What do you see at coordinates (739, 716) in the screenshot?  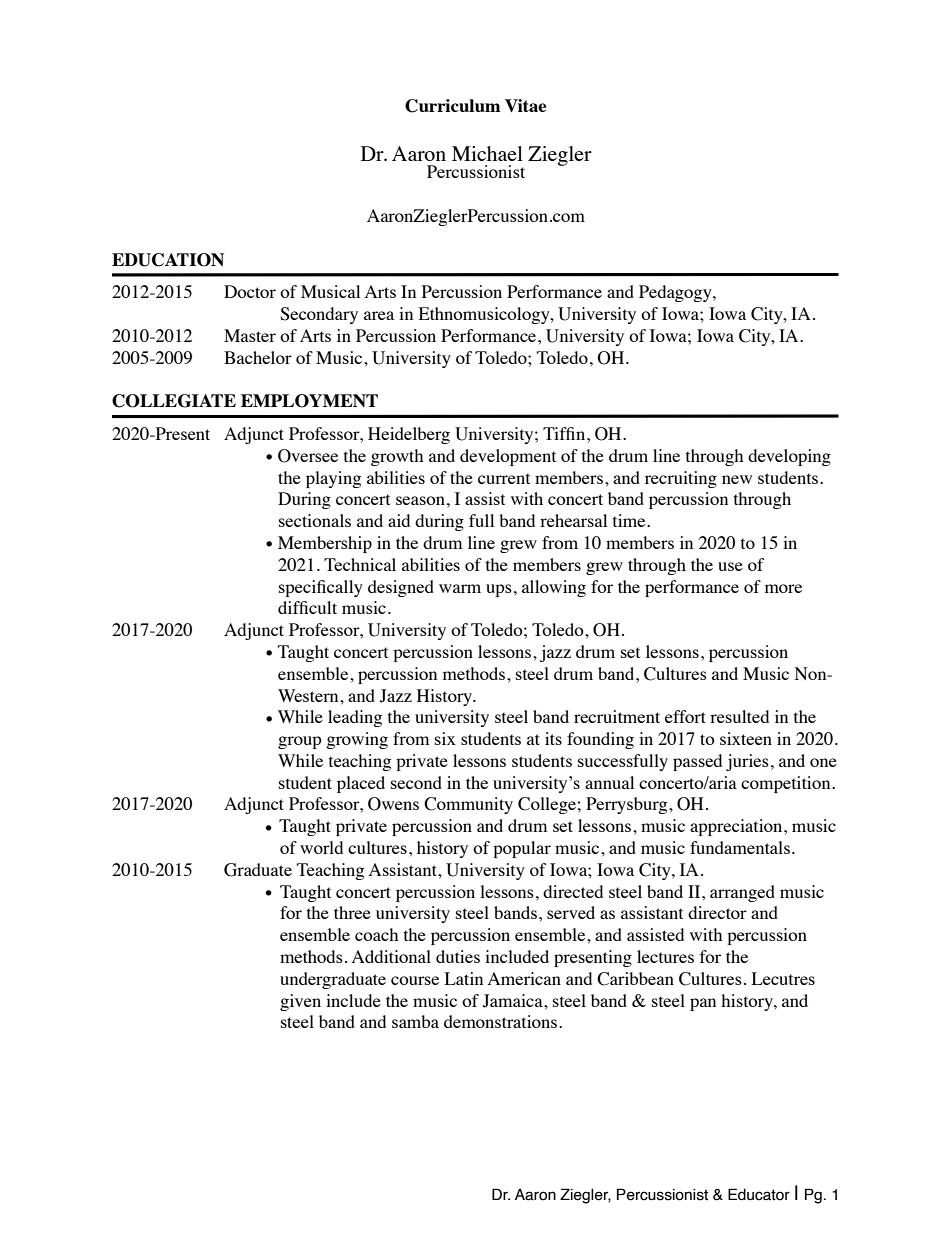 I see `resulted` at bounding box center [739, 716].
